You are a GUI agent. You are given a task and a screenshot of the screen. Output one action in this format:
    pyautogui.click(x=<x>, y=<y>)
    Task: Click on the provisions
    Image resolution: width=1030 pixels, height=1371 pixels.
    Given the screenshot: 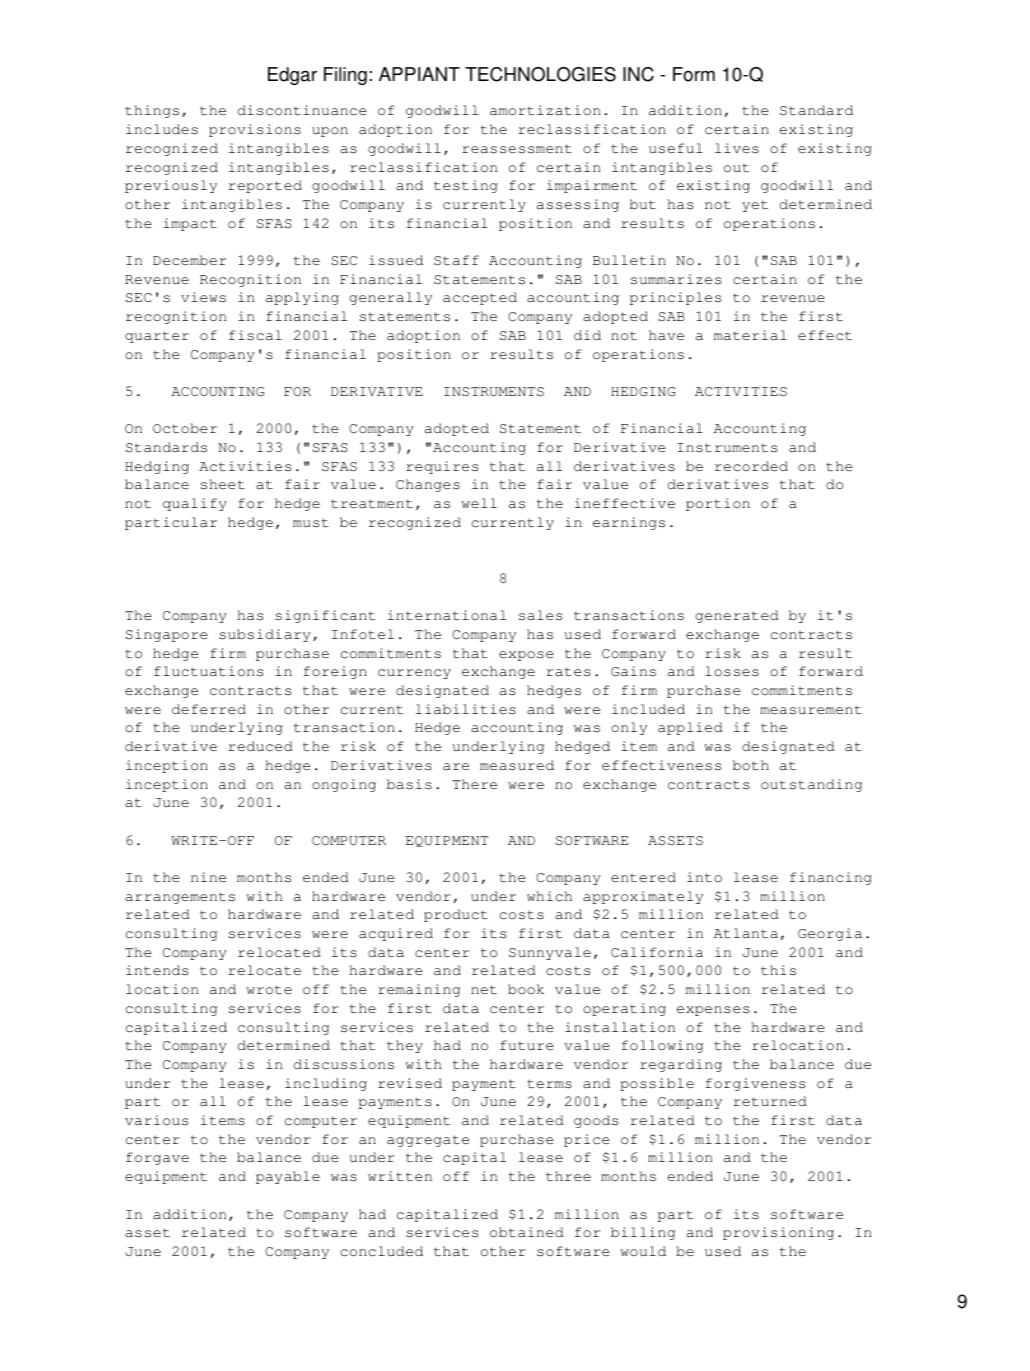 What is the action you would take?
    pyautogui.click(x=255, y=130)
